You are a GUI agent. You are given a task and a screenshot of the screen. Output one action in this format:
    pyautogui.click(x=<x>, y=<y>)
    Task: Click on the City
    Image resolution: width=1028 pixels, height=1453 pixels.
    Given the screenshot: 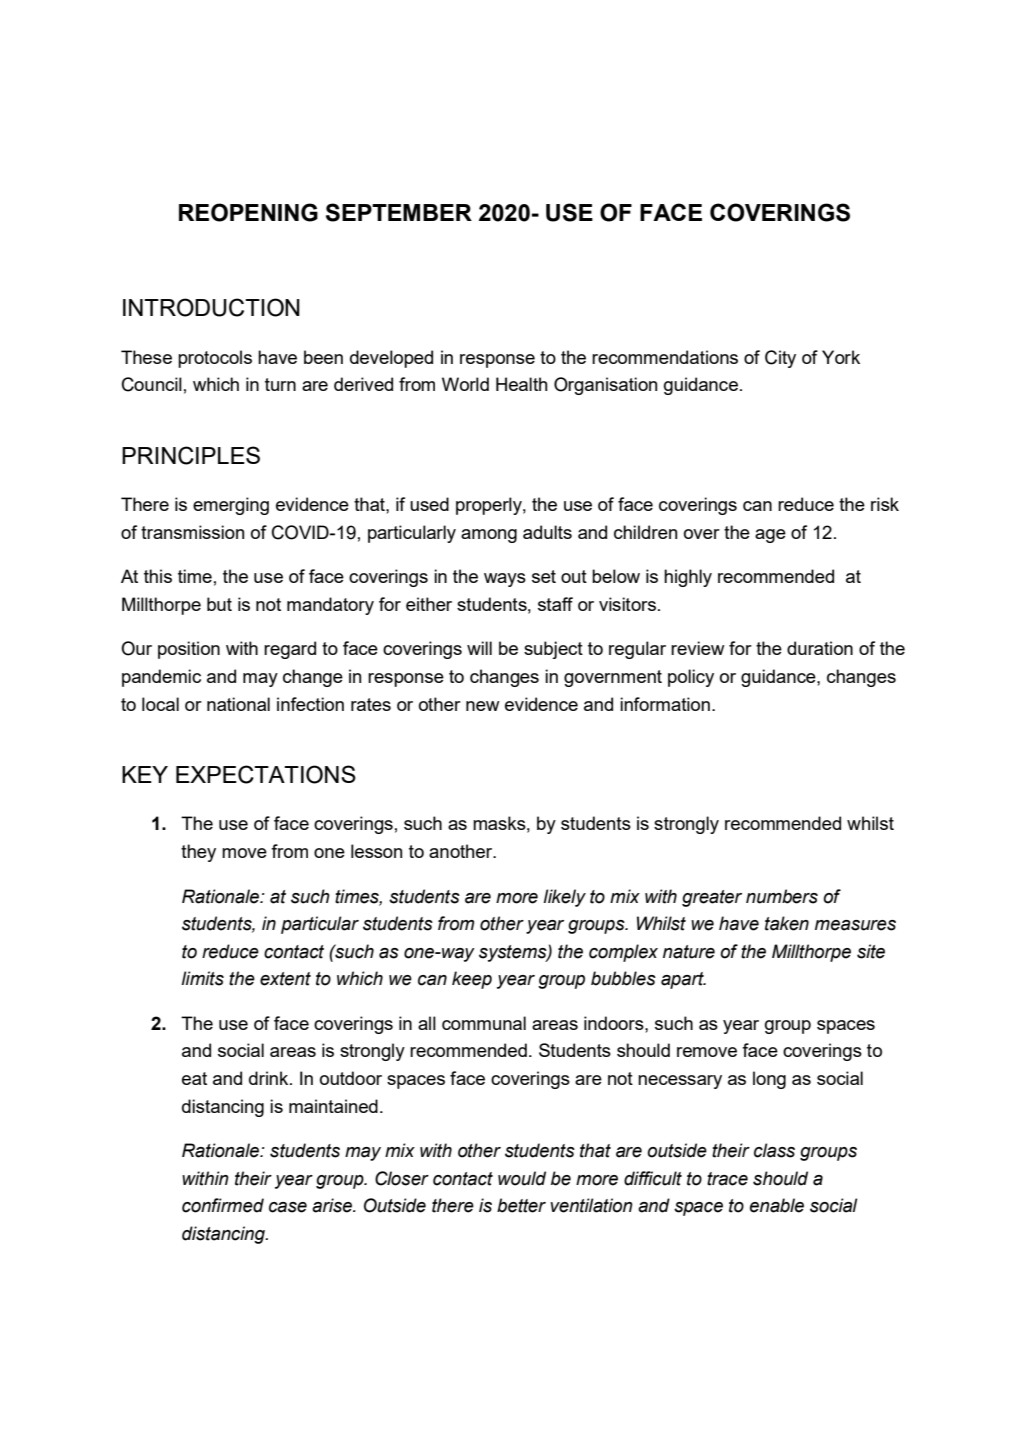 What is the action you would take?
    pyautogui.click(x=780, y=359)
